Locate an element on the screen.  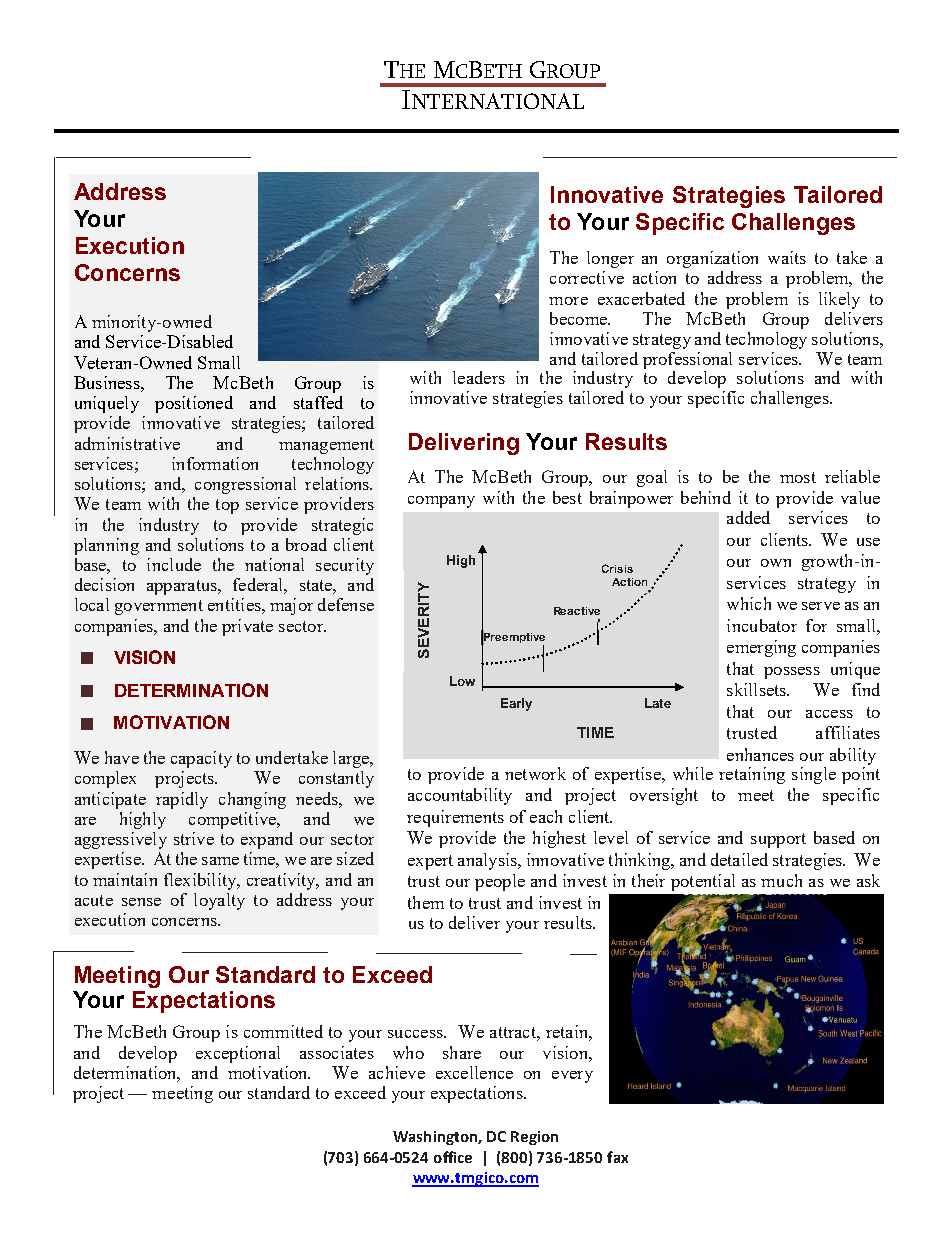
exceptional is located at coordinates (238, 1054).
